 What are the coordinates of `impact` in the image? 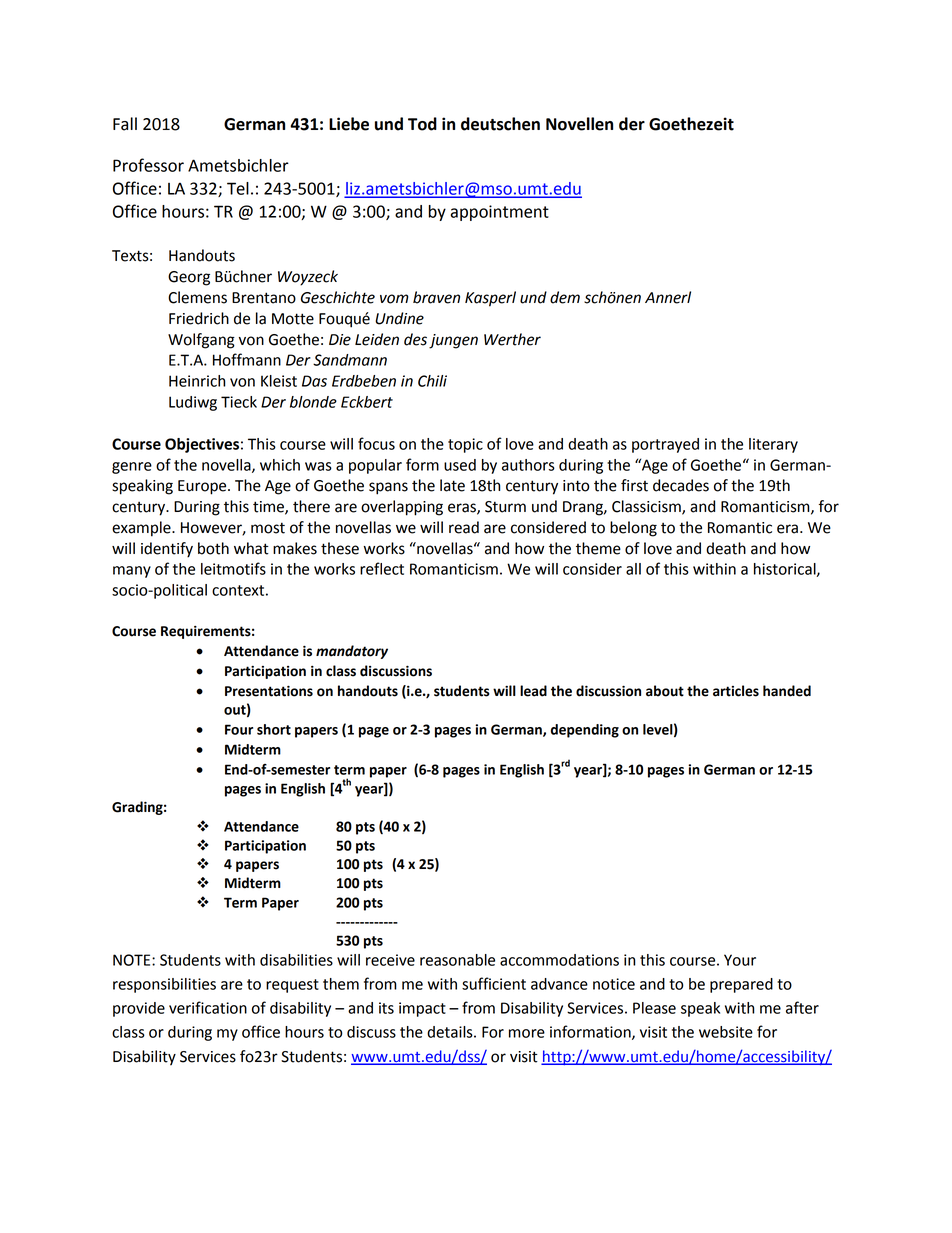 It's located at (422, 1009).
